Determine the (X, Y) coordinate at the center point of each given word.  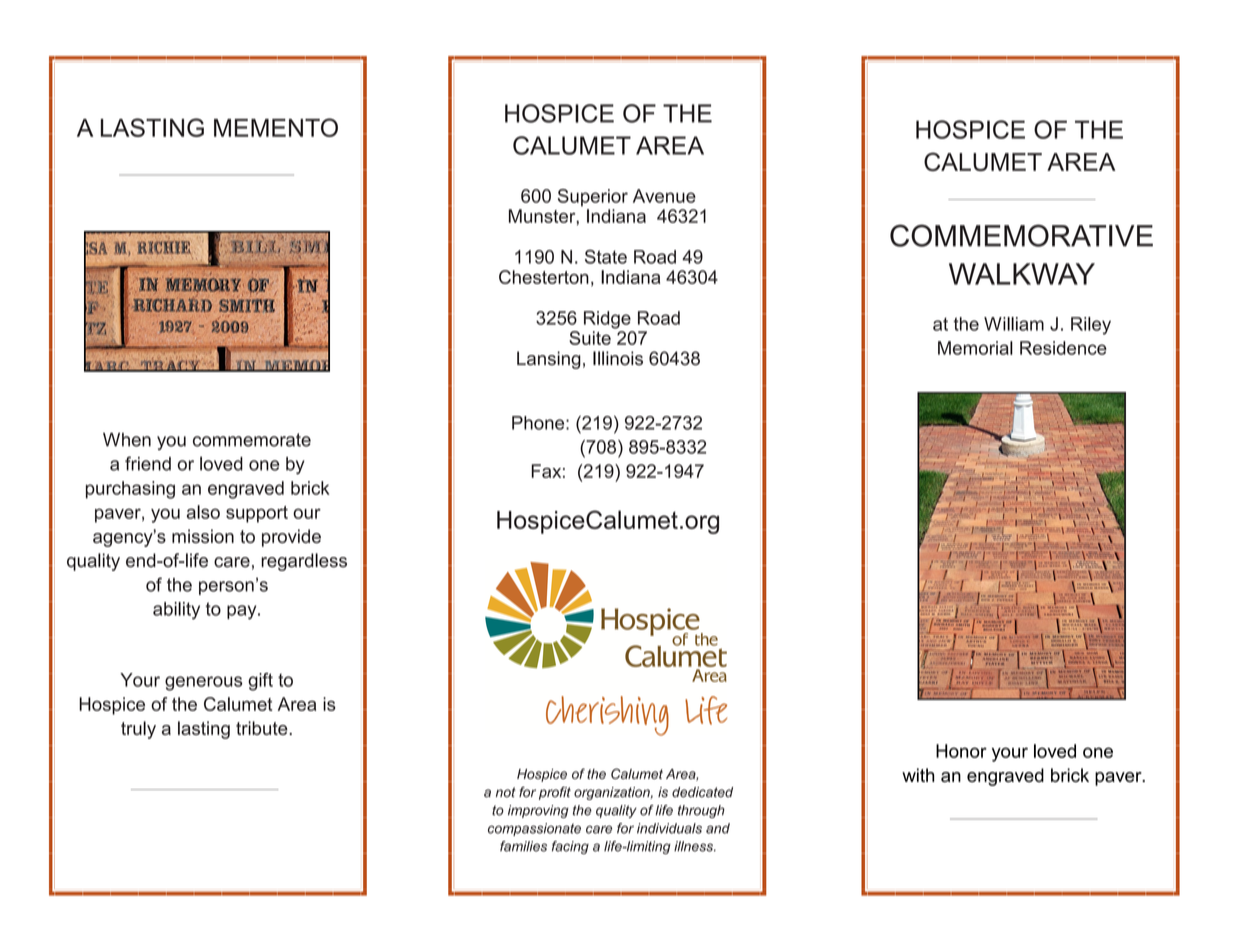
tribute (263, 728)
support (257, 514)
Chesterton (544, 277)
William (1014, 324)
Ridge (607, 320)
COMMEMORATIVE (1021, 235)
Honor (961, 751)
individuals (669, 828)
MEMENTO (276, 127)
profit (555, 793)
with (918, 775)
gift (260, 682)
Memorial (975, 348)
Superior (593, 198)
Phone (539, 423)
